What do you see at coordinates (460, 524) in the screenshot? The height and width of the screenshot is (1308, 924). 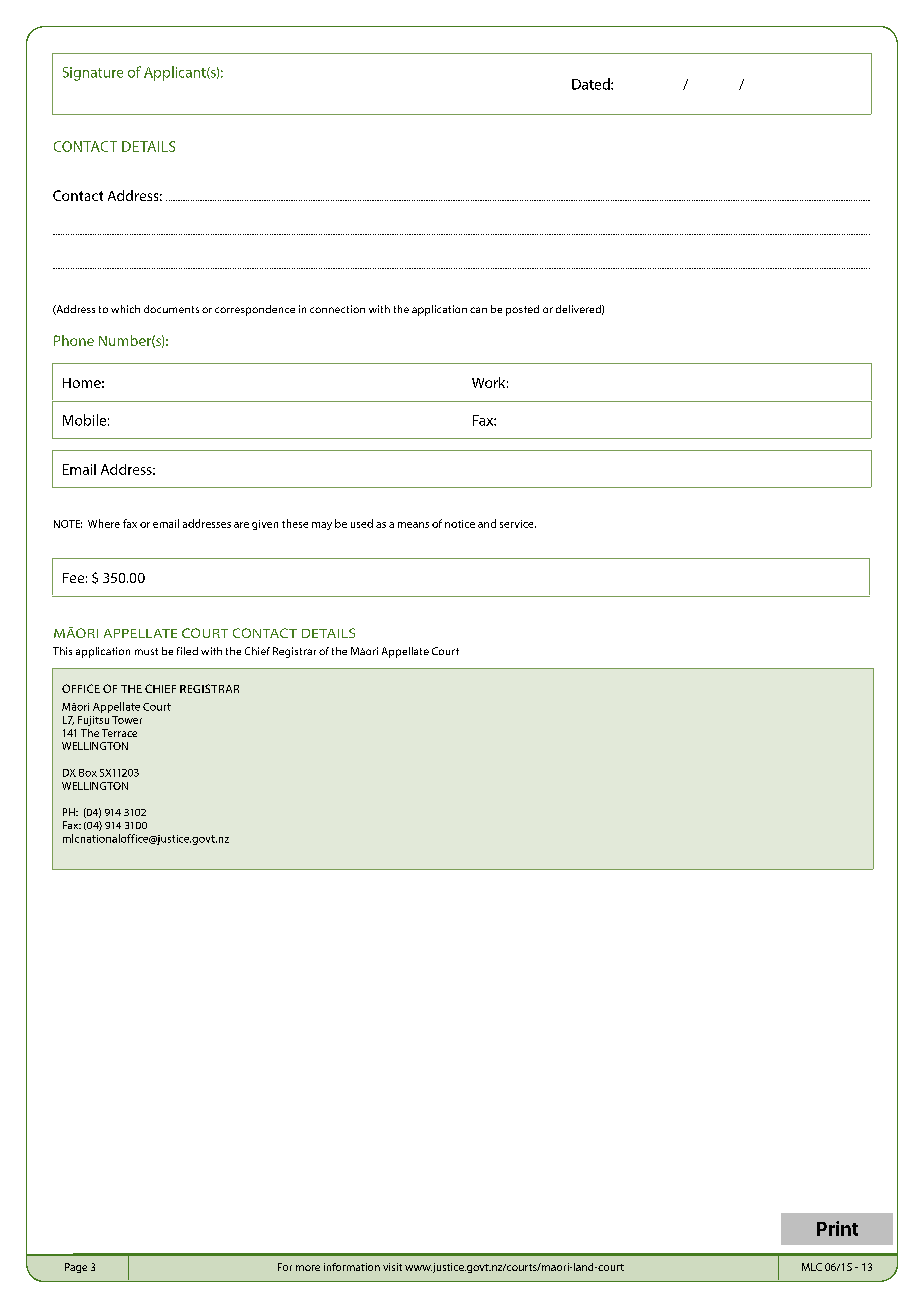 I see `notice` at bounding box center [460, 524].
